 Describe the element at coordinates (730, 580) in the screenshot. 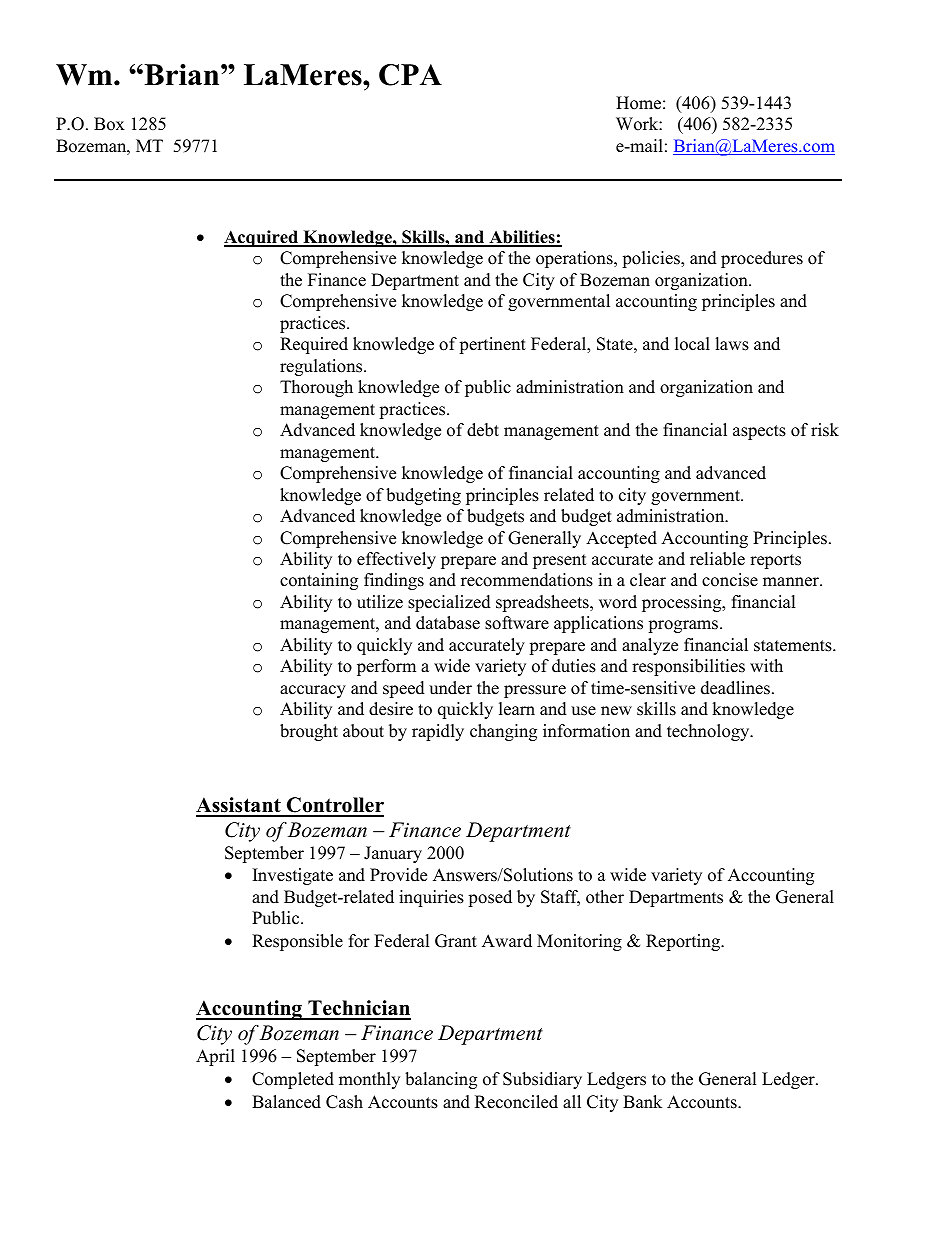

I see `concise` at that location.
